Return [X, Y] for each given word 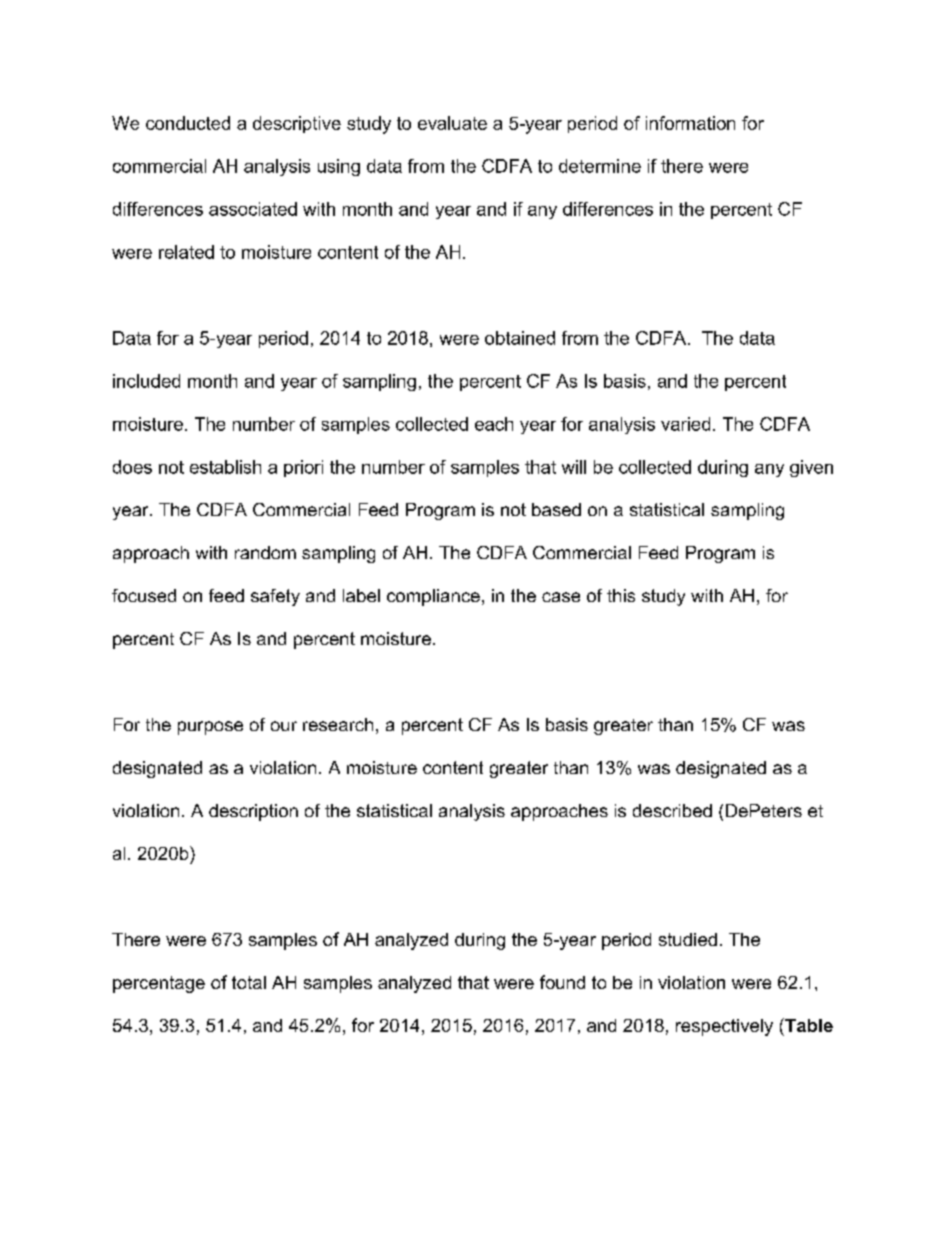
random [265, 552]
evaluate [452, 123]
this [621, 595]
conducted [188, 123]
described [672, 810]
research [338, 724]
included [146, 381]
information [690, 123]
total [249, 982]
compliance [433, 597]
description [253, 812]
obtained [520, 338]
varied [685, 424]
